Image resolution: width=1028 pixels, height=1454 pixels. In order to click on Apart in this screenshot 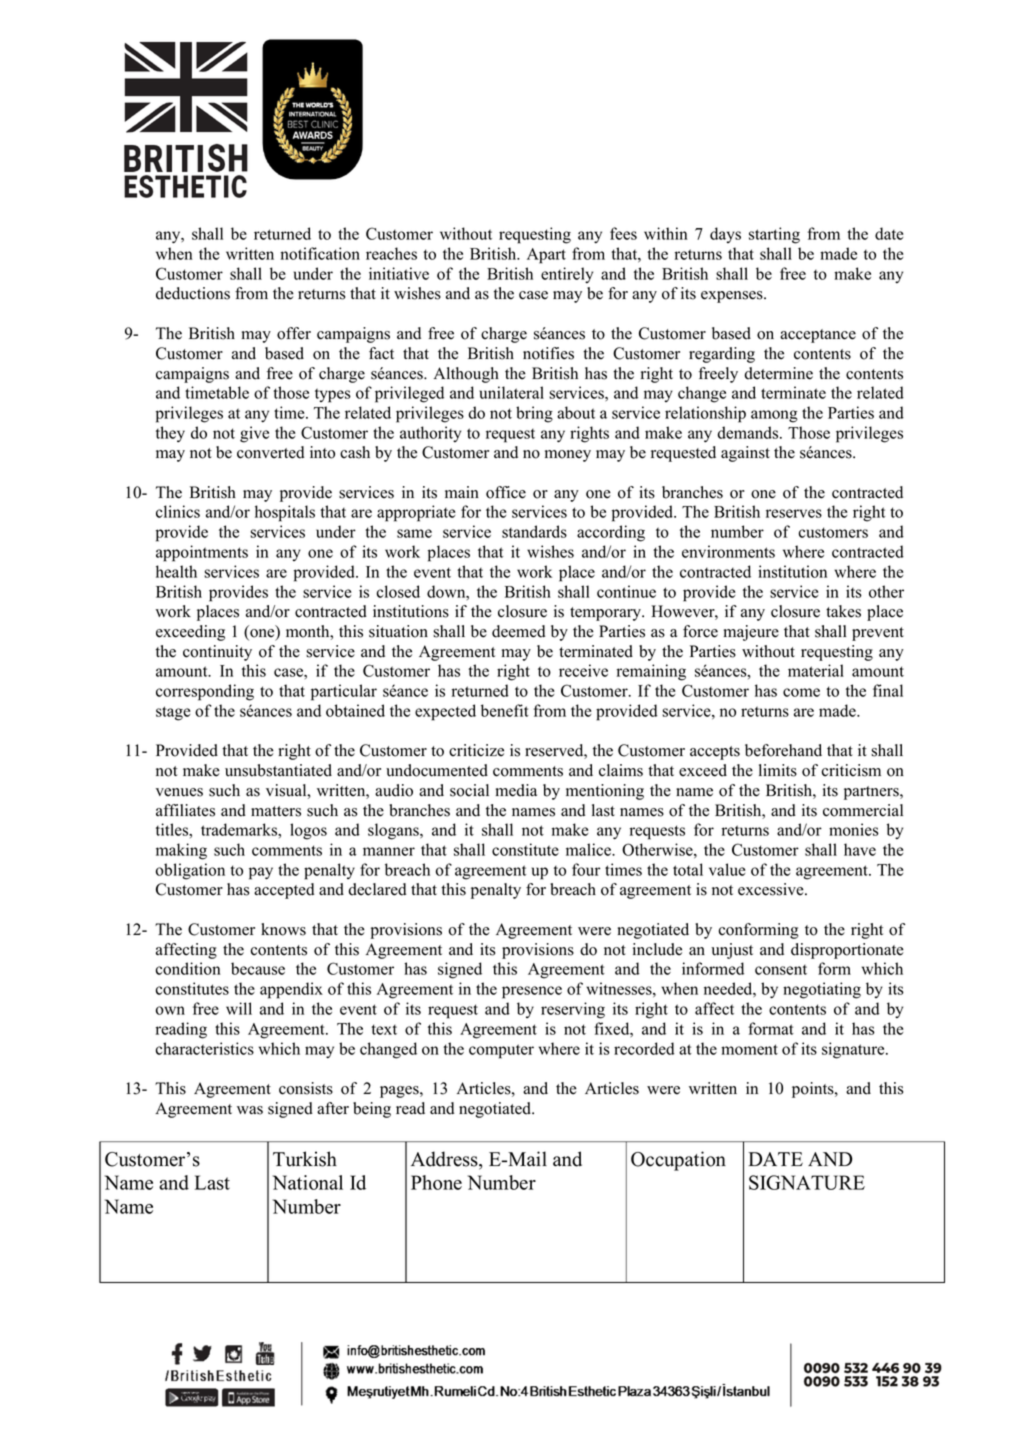, I will do `click(546, 256)`.
